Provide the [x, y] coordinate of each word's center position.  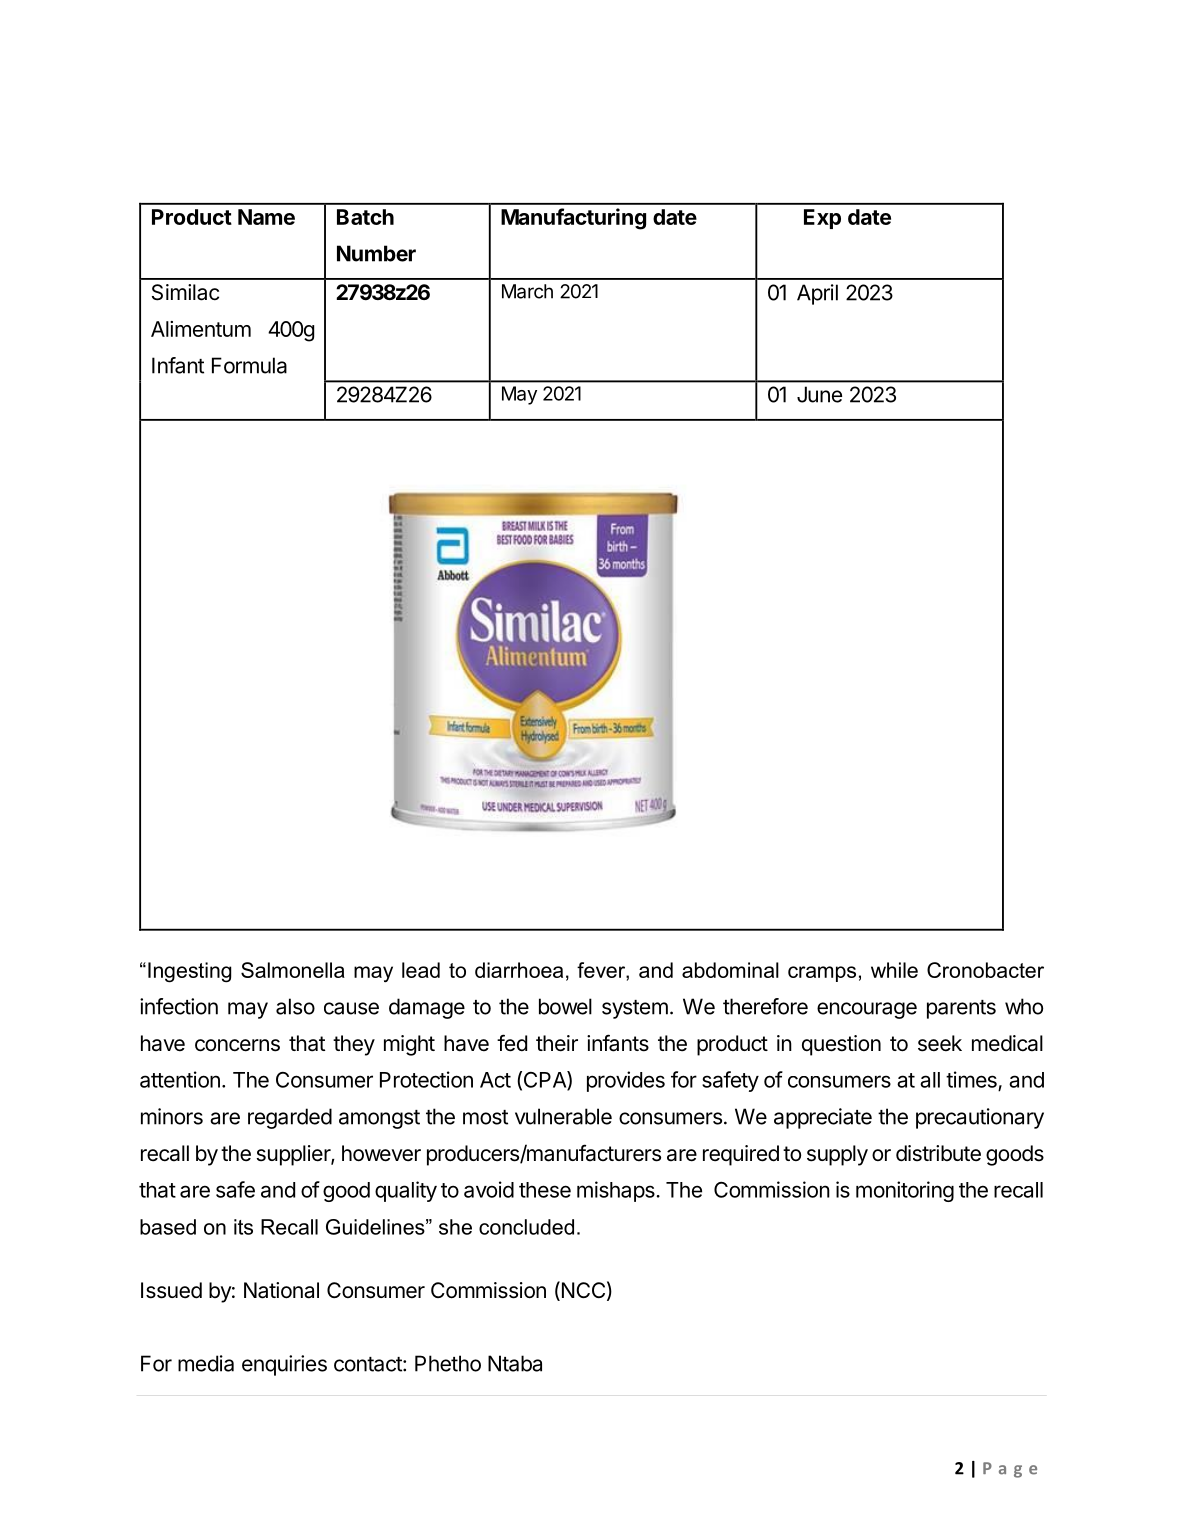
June [819, 394]
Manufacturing [573, 219]
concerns [237, 1045]
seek [940, 1043]
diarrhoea [519, 970]
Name [266, 217]
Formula [249, 365]
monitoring [905, 1191]
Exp [822, 219]
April [817, 294]
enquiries [284, 1365]
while [894, 970]
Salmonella [293, 970]
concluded [526, 1227]
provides [626, 1081]
